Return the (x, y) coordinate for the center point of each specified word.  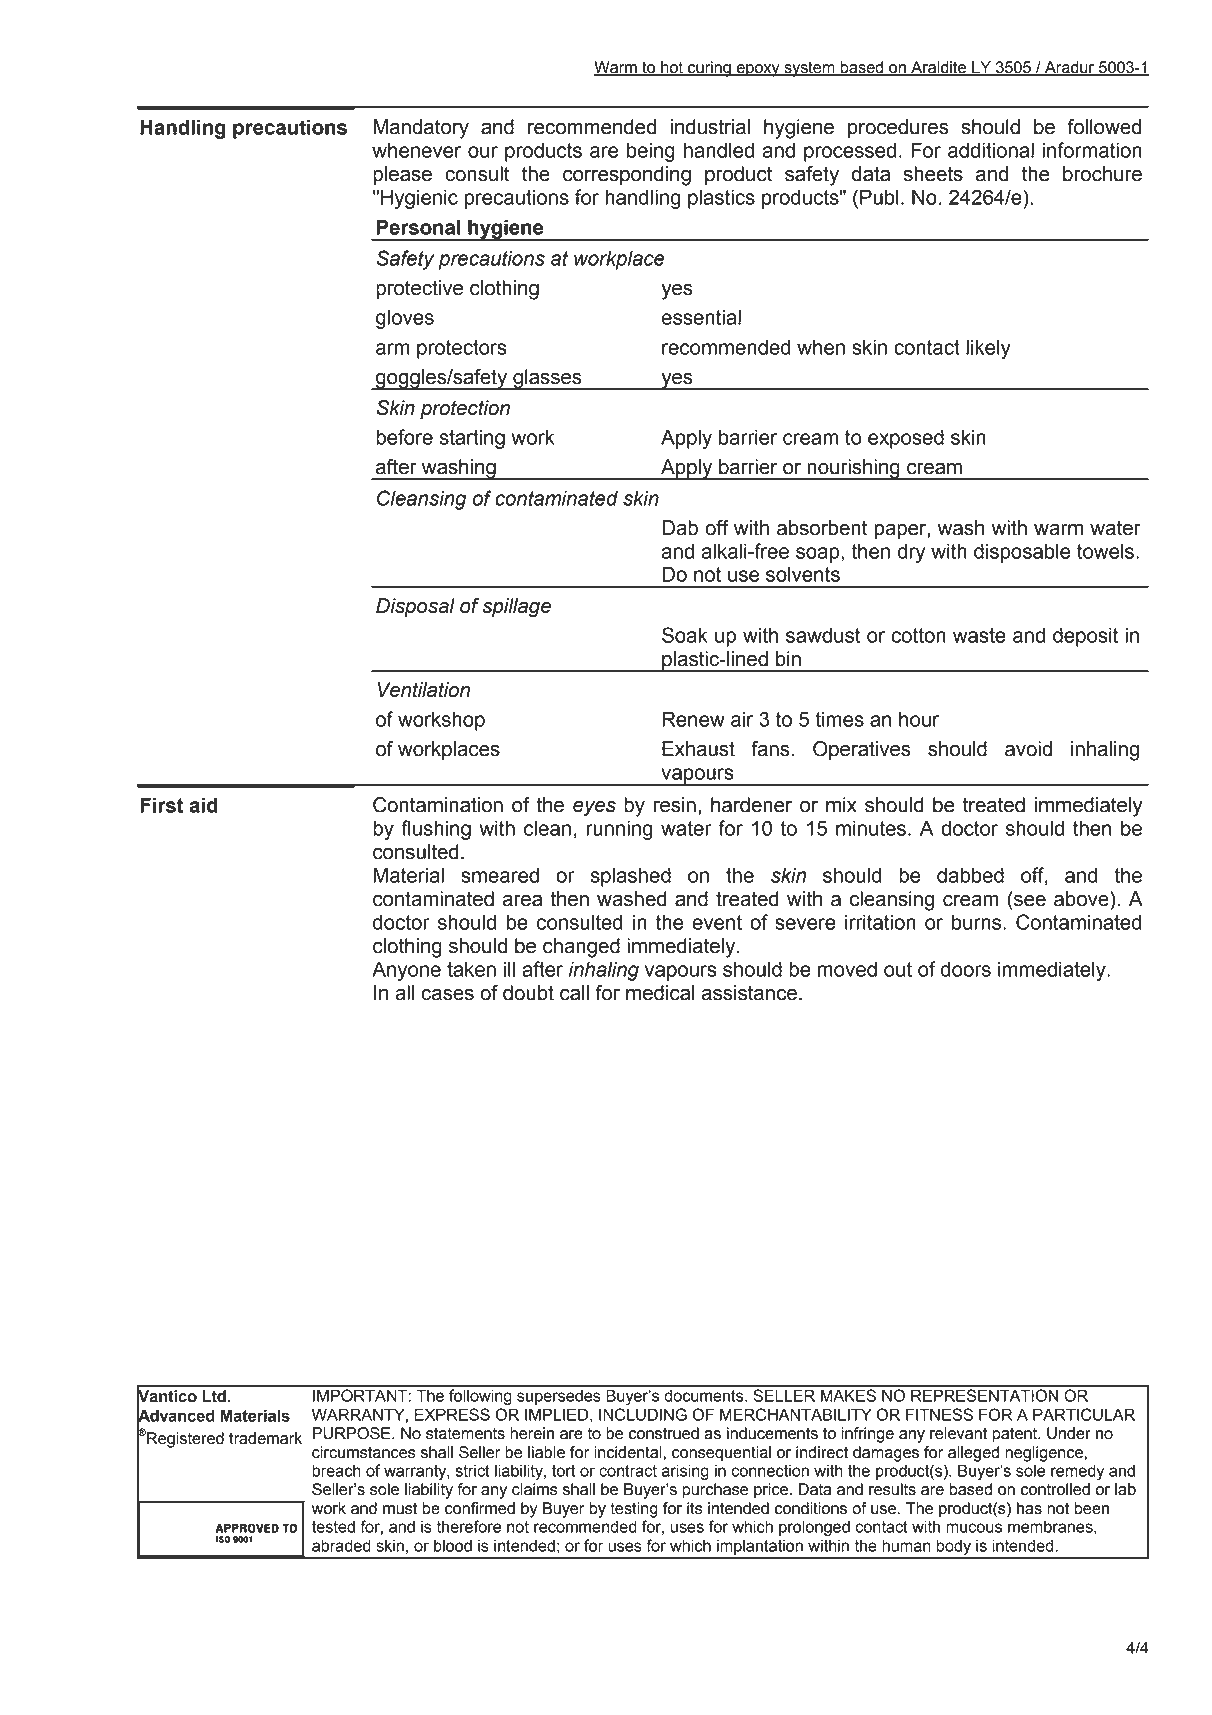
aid (204, 805)
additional (991, 150)
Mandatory (421, 129)
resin (675, 805)
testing (634, 1510)
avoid (1028, 749)
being (651, 152)
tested (333, 1526)
